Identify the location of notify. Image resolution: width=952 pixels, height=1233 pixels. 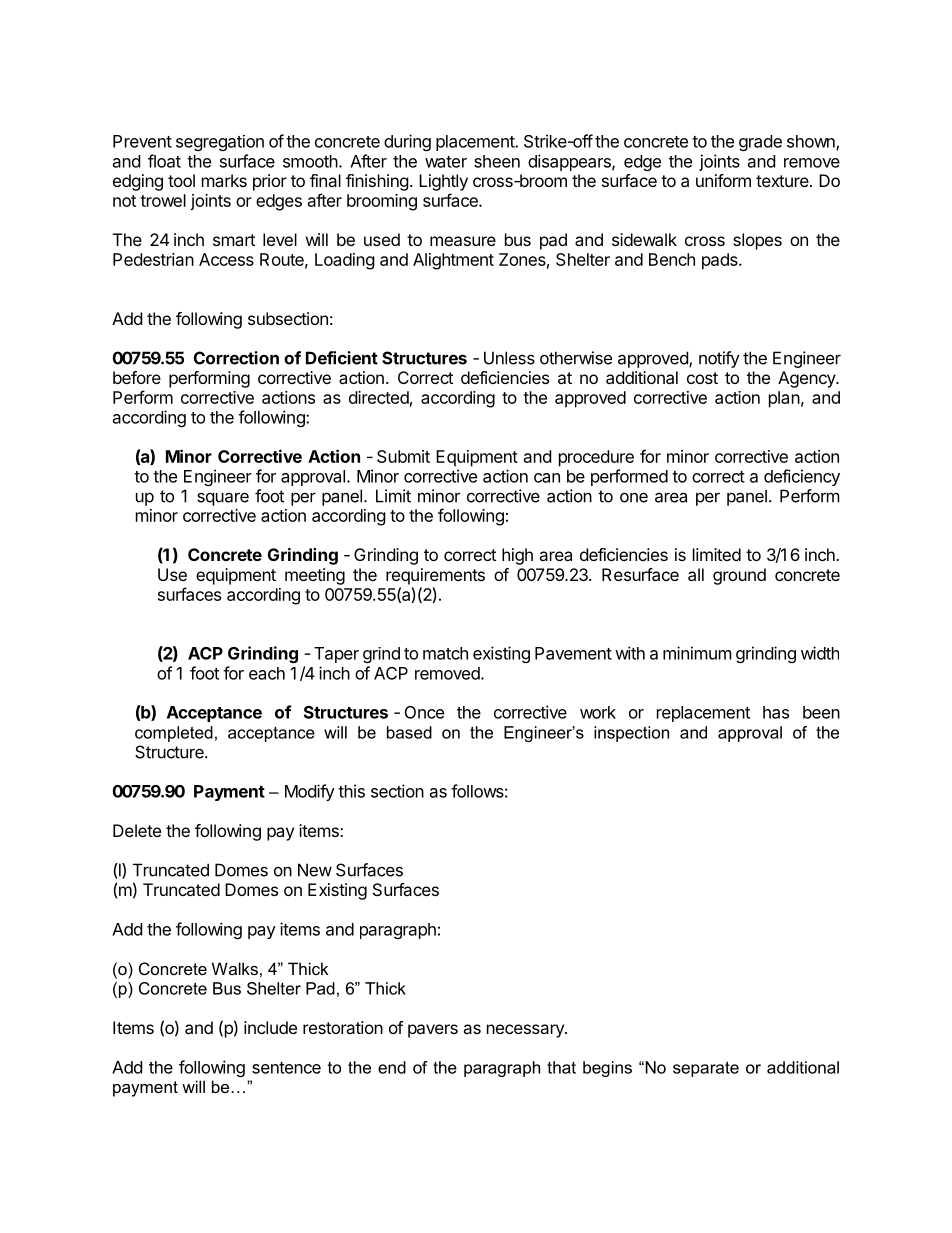
(719, 359).
